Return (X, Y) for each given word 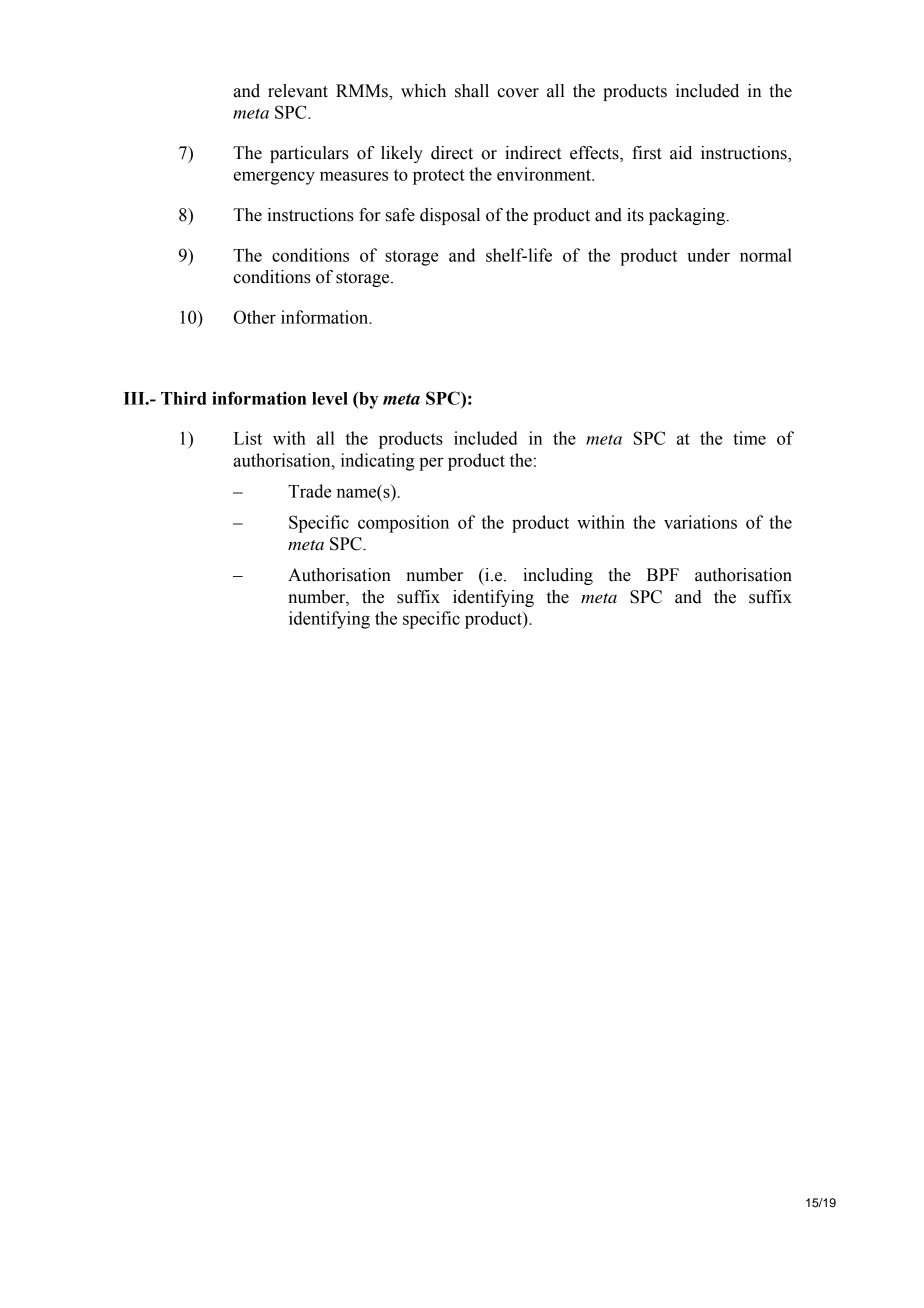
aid (681, 153)
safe (400, 215)
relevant (298, 91)
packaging (688, 216)
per (431, 464)
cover (518, 93)
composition (403, 524)
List (248, 438)
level (330, 398)
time (749, 438)
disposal (450, 216)
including (558, 576)
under (708, 255)
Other (255, 317)
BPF (663, 574)
